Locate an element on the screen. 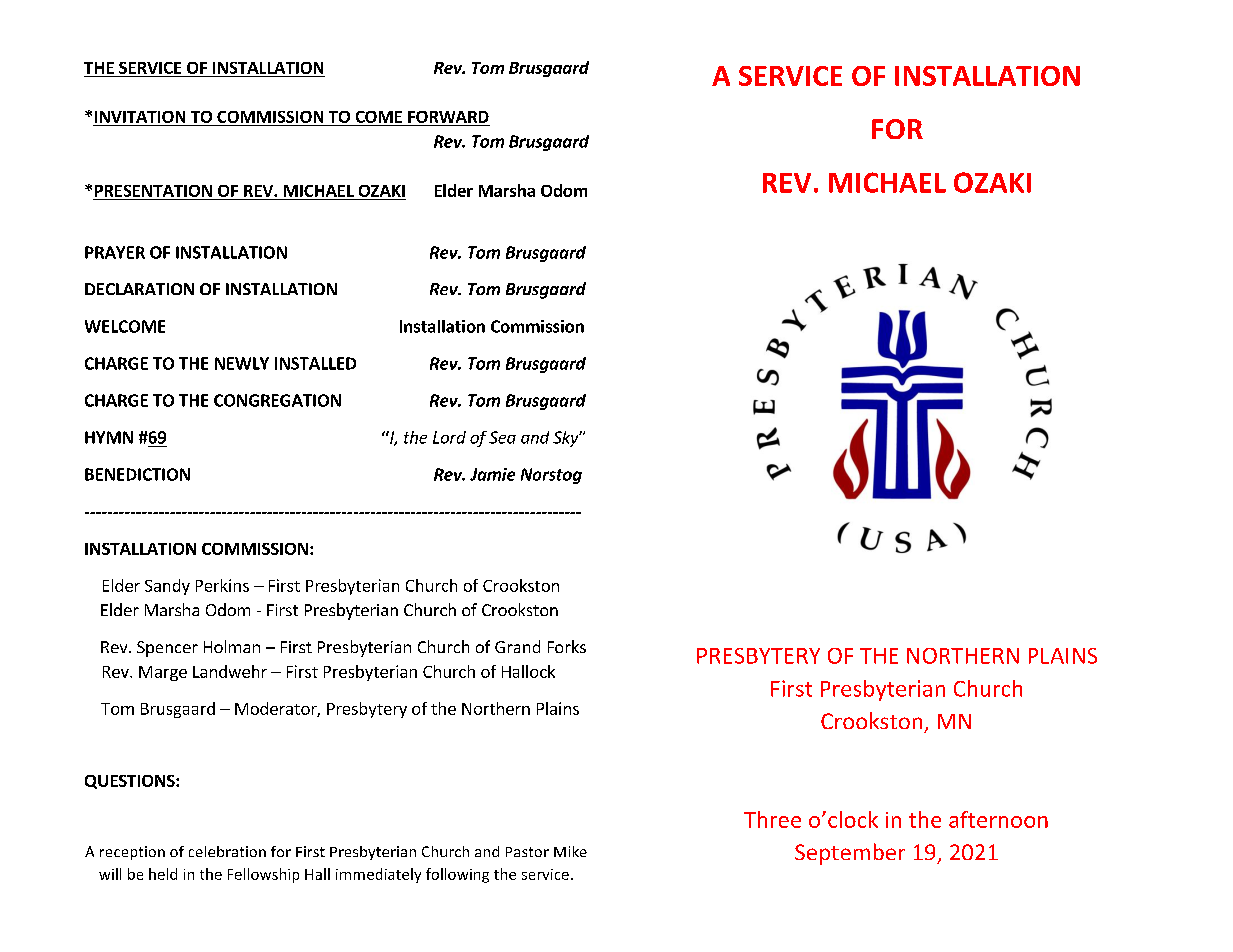 This screenshot has height=952, width=1233. PRESENTATION is located at coordinates (153, 191).
